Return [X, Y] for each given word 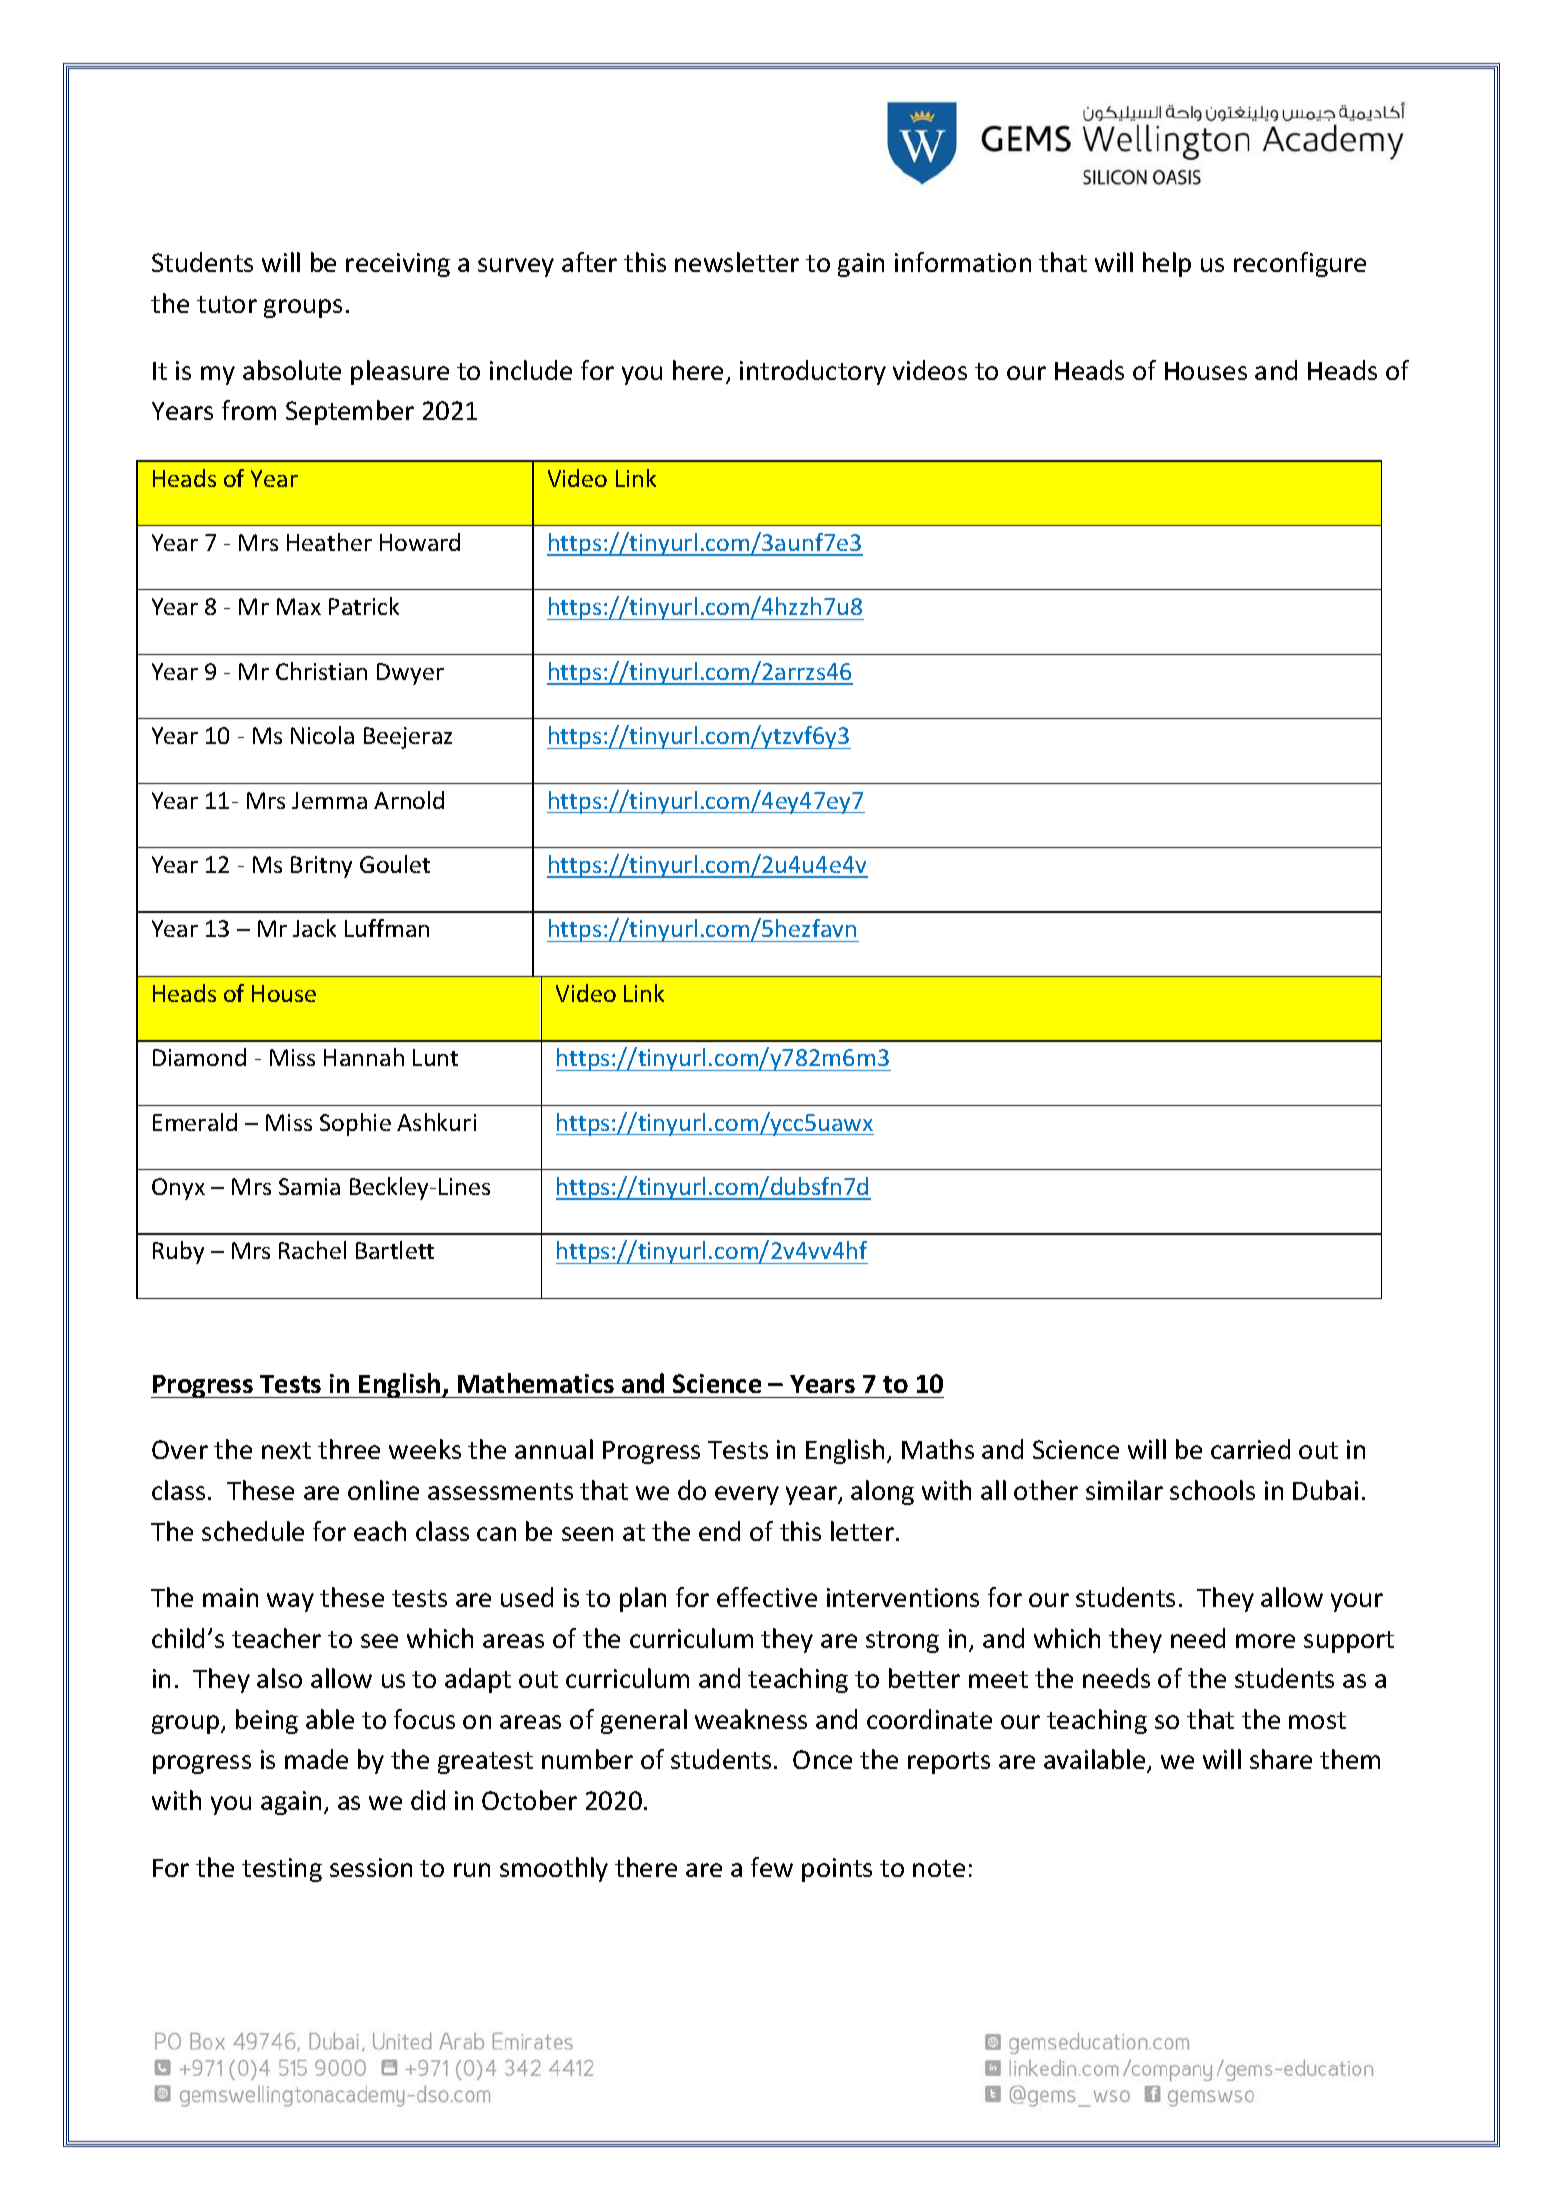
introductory [813, 372]
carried [1250, 1449]
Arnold [409, 800]
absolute [292, 370]
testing [282, 1870]
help [1167, 264]
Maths [938, 1449]
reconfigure [1300, 264]
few [772, 1867]
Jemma [329, 800]
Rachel [312, 1250]
